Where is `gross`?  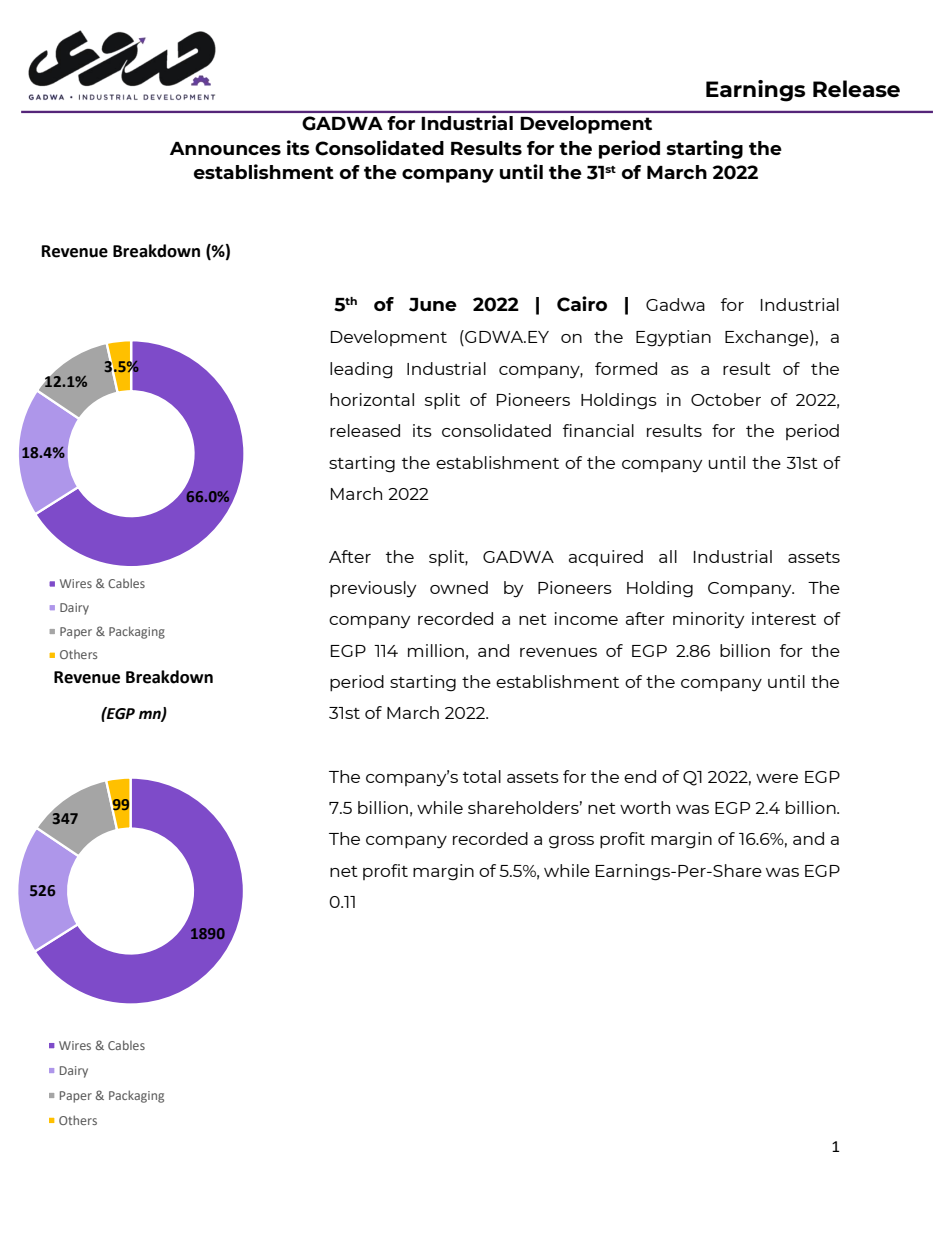 gross is located at coordinates (571, 842).
